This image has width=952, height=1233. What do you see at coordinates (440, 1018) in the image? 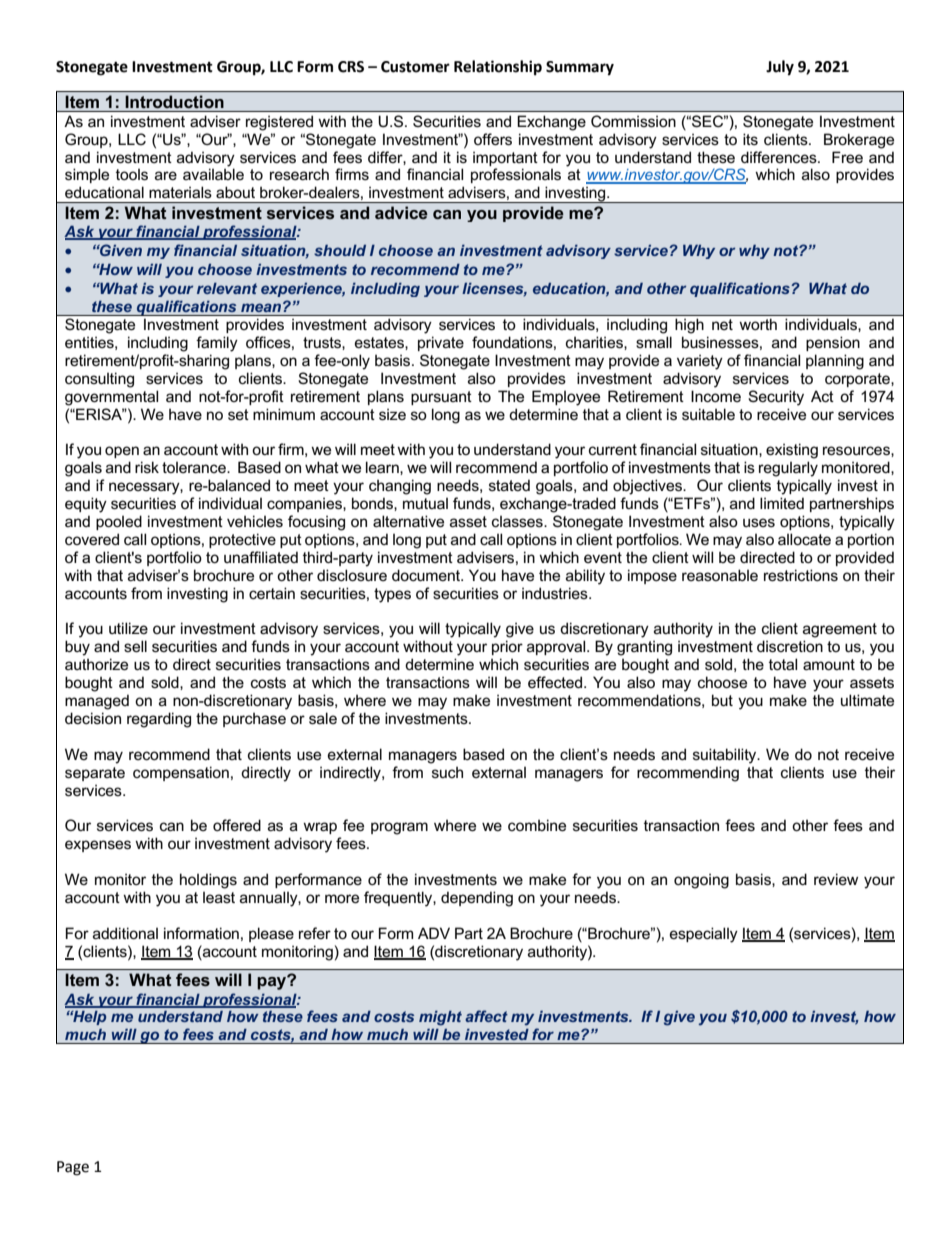
I see `might` at bounding box center [440, 1018].
